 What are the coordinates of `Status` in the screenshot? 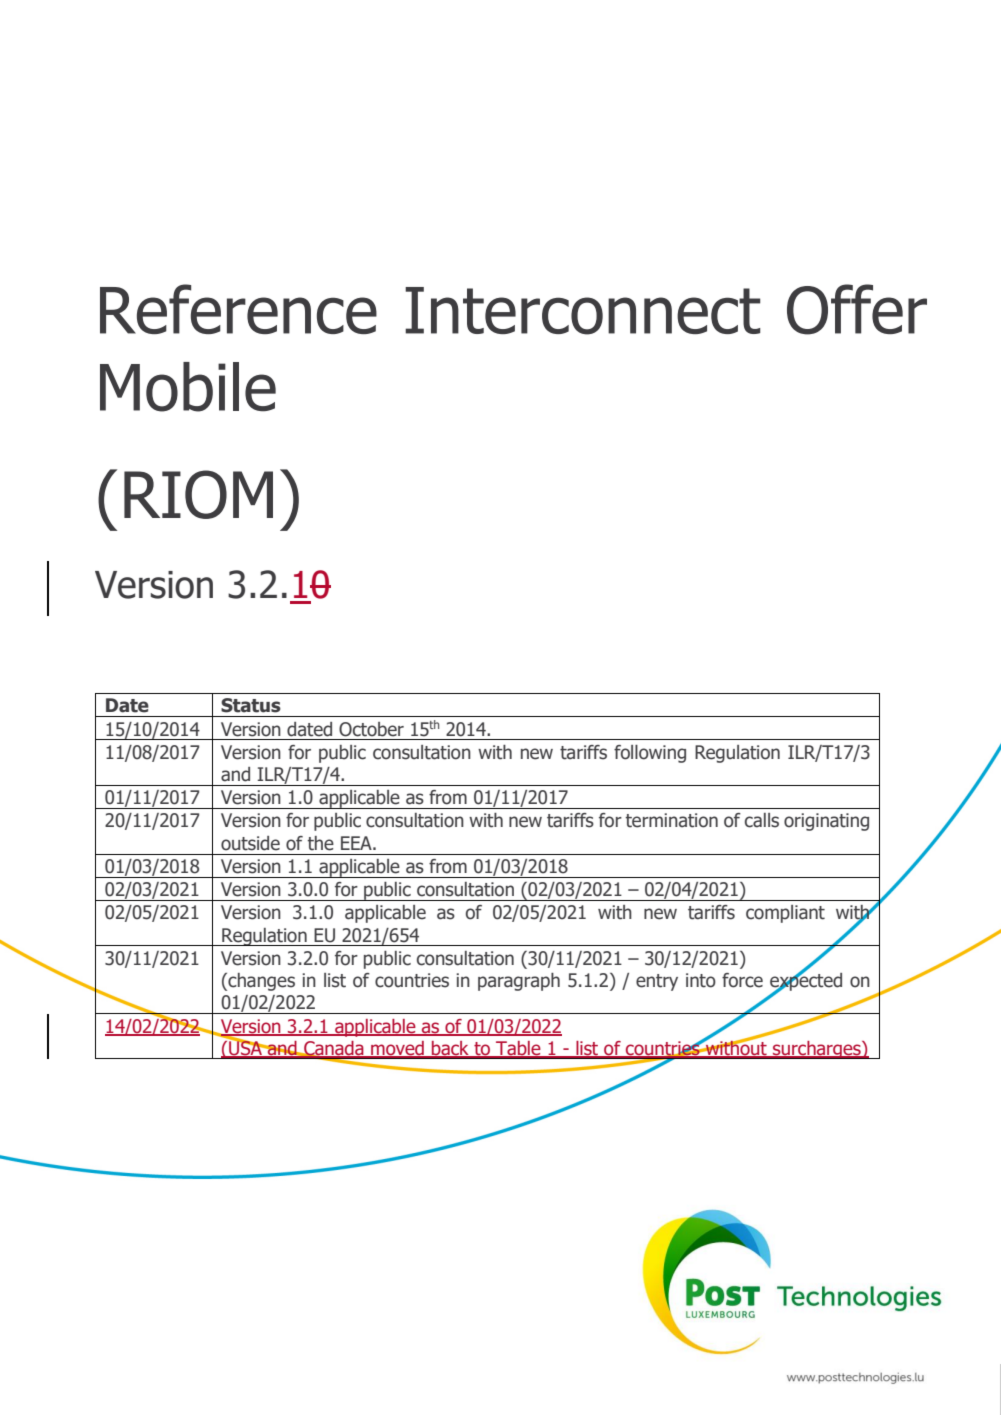 It's located at (251, 705).
